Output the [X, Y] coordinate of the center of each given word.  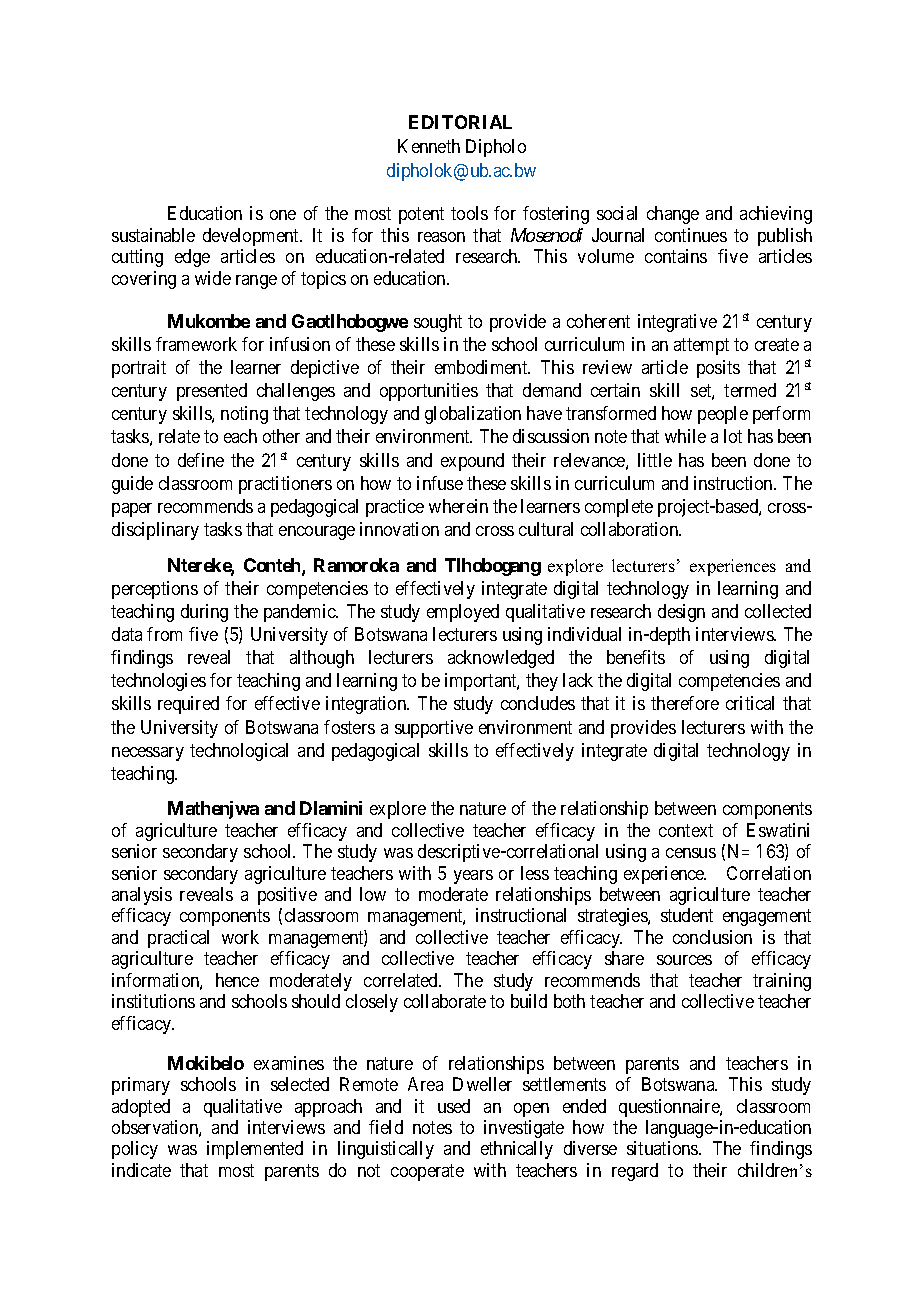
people [723, 415]
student [687, 915]
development [252, 237]
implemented [255, 1150]
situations [663, 1148]
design [681, 613]
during [204, 613]
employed [463, 613]
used [454, 1106]
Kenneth [429, 146]
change [673, 215]
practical [178, 939]
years [473, 877]
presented [212, 392]
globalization [473, 415]
